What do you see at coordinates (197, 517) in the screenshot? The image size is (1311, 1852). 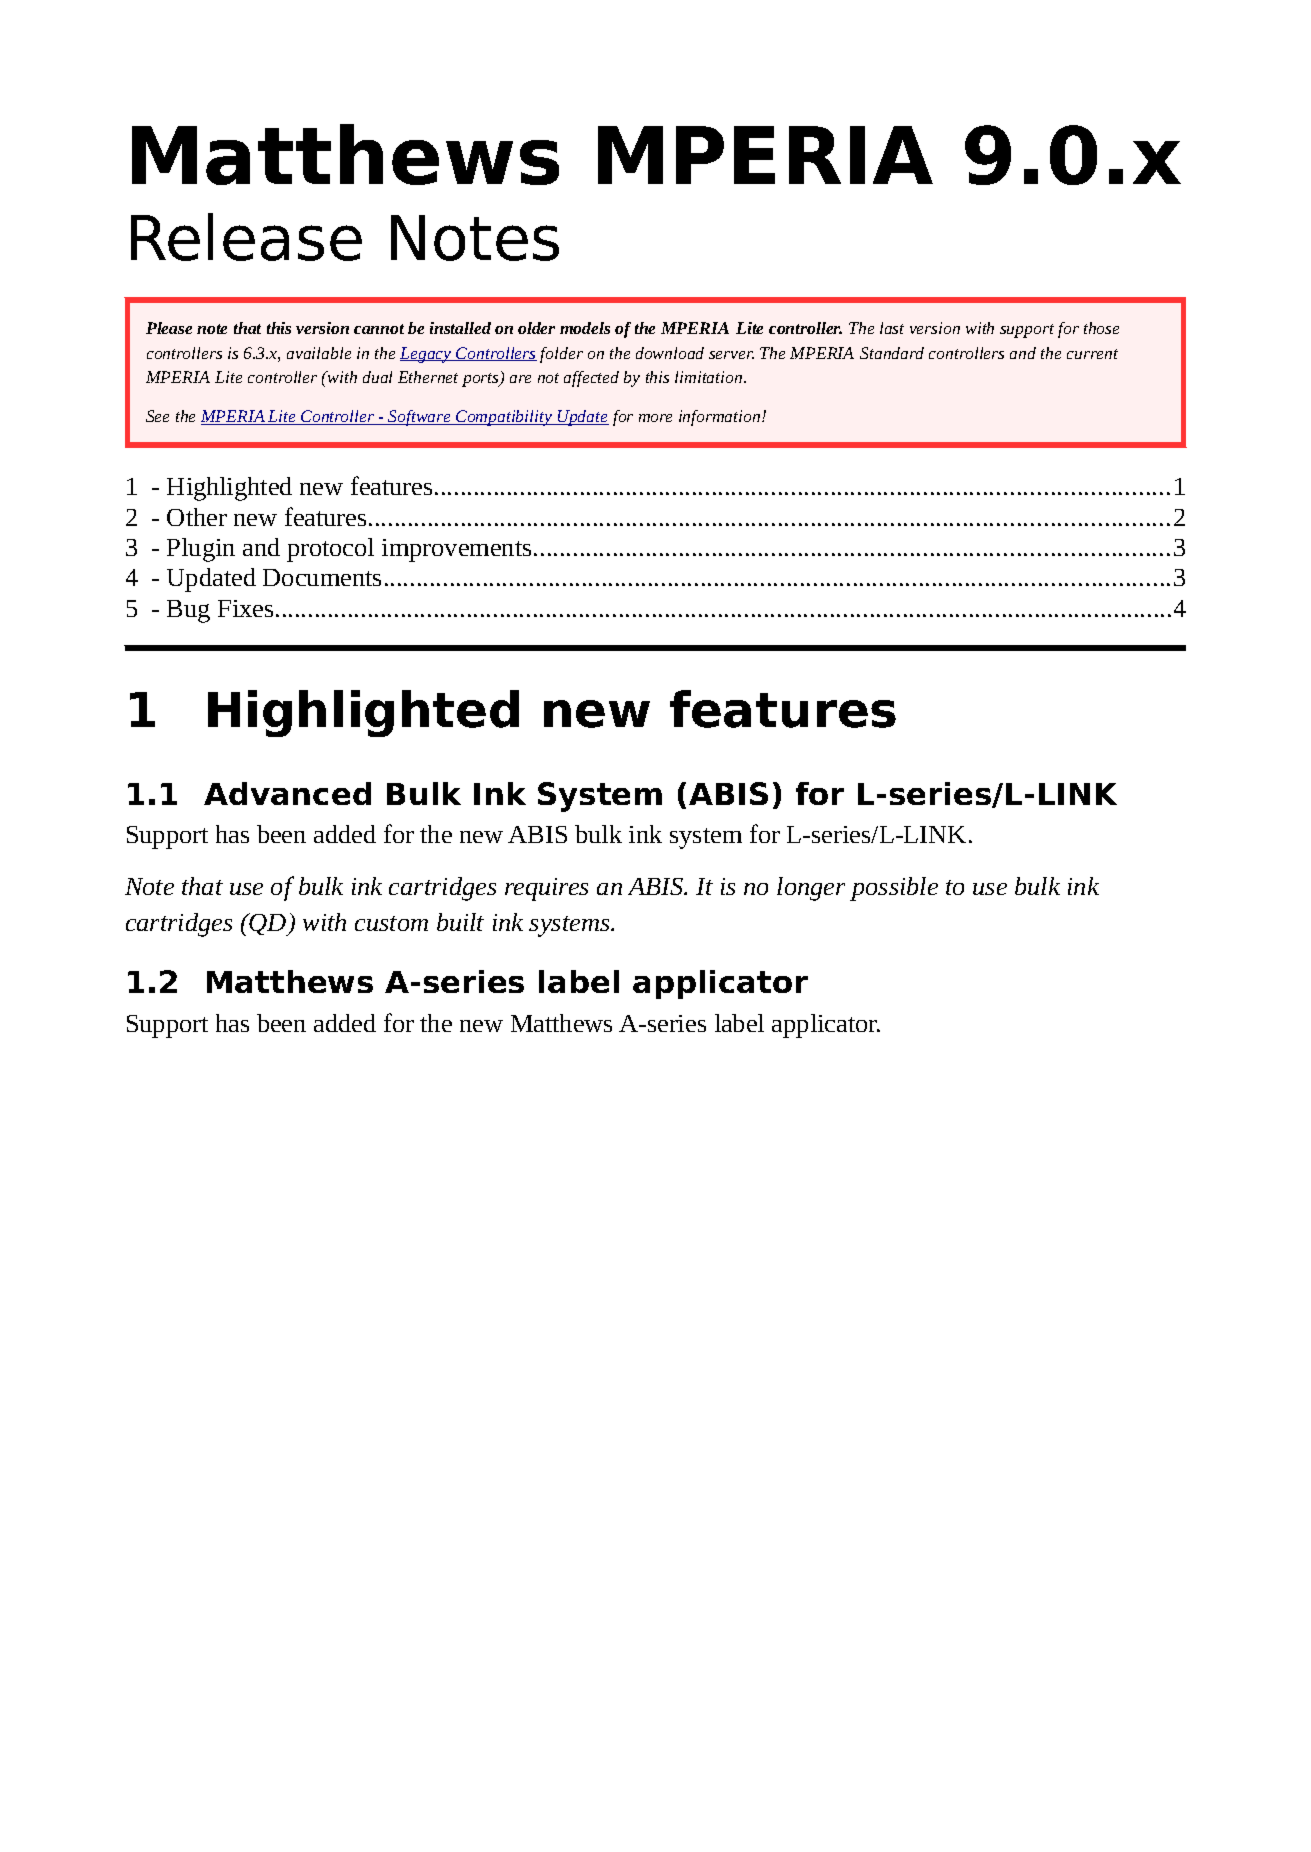 I see `Other` at bounding box center [197, 517].
